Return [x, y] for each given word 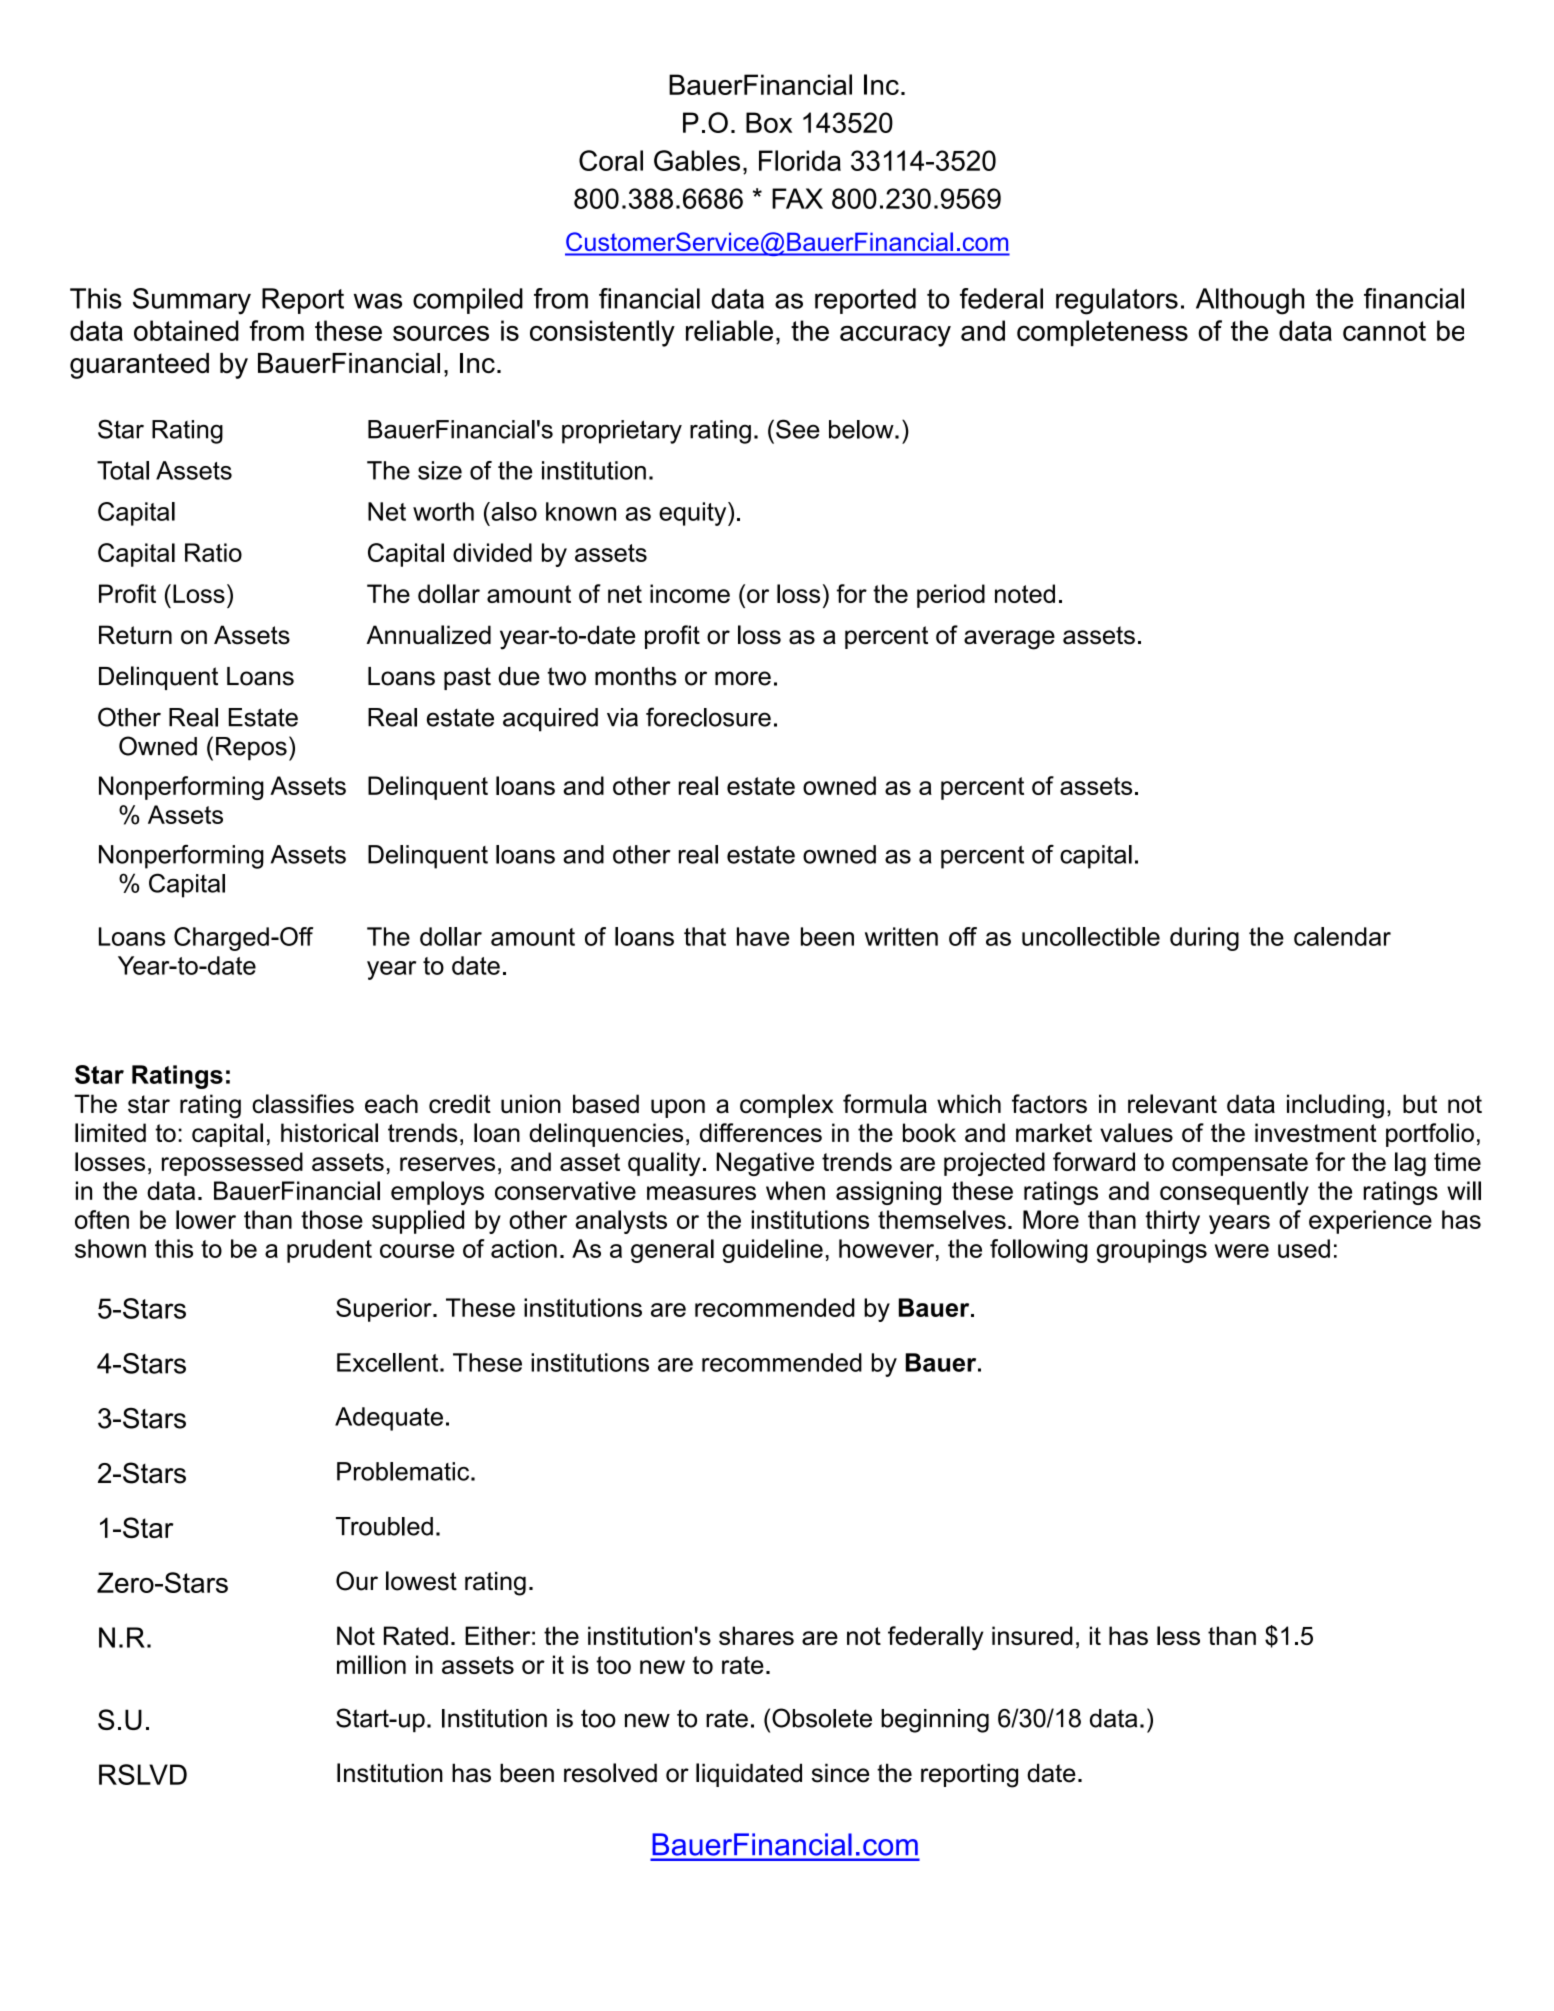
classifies [303, 1104]
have [763, 936]
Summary [192, 301]
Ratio [213, 552]
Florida [800, 160]
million [371, 1664]
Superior [385, 1310]
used [1304, 1248]
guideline [773, 1251]
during [1204, 939]
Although [1250, 301]
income [690, 593]
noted [1025, 593]
